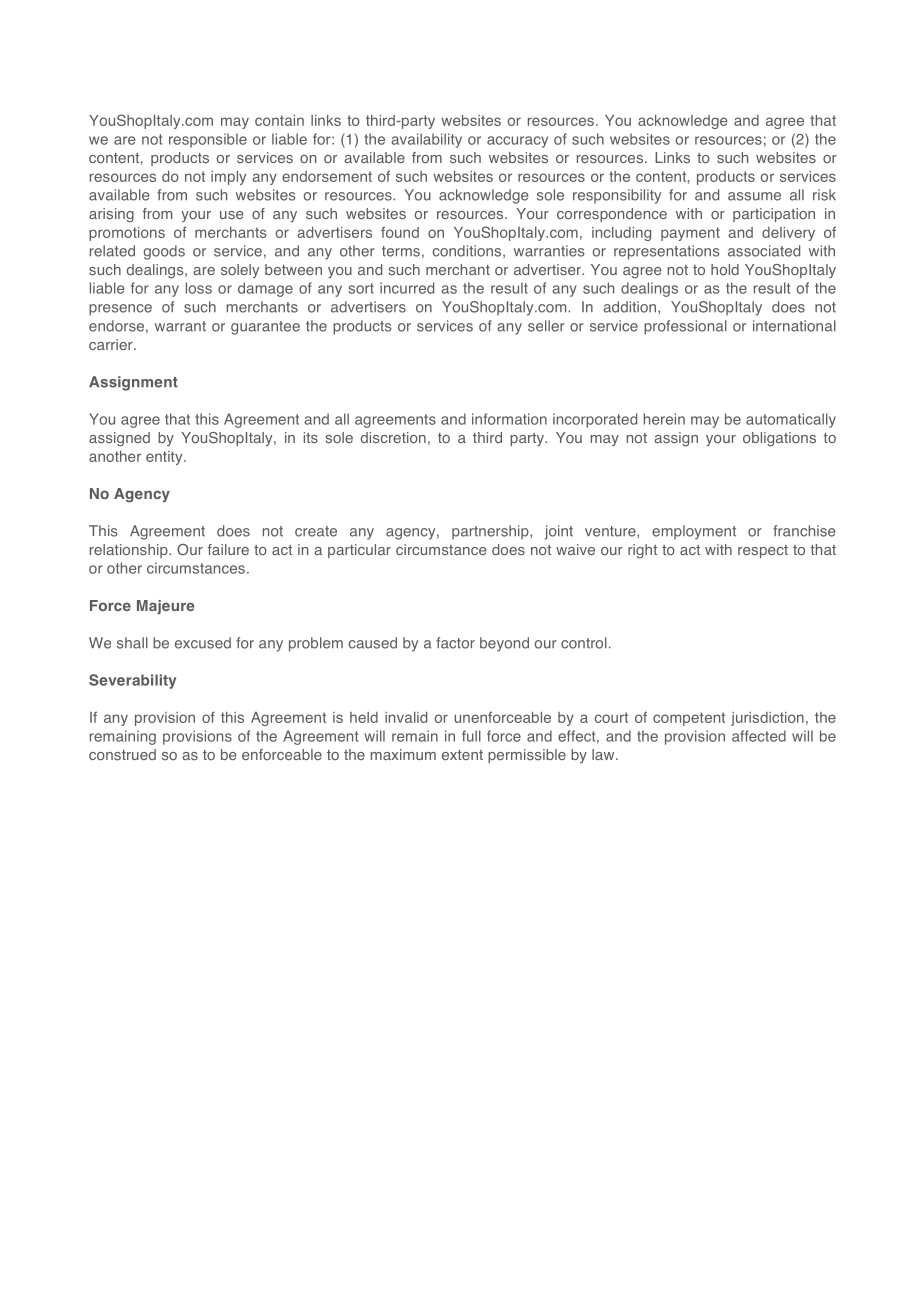 The height and width of the document is (1308, 924). I want to click on assume, so click(754, 196).
